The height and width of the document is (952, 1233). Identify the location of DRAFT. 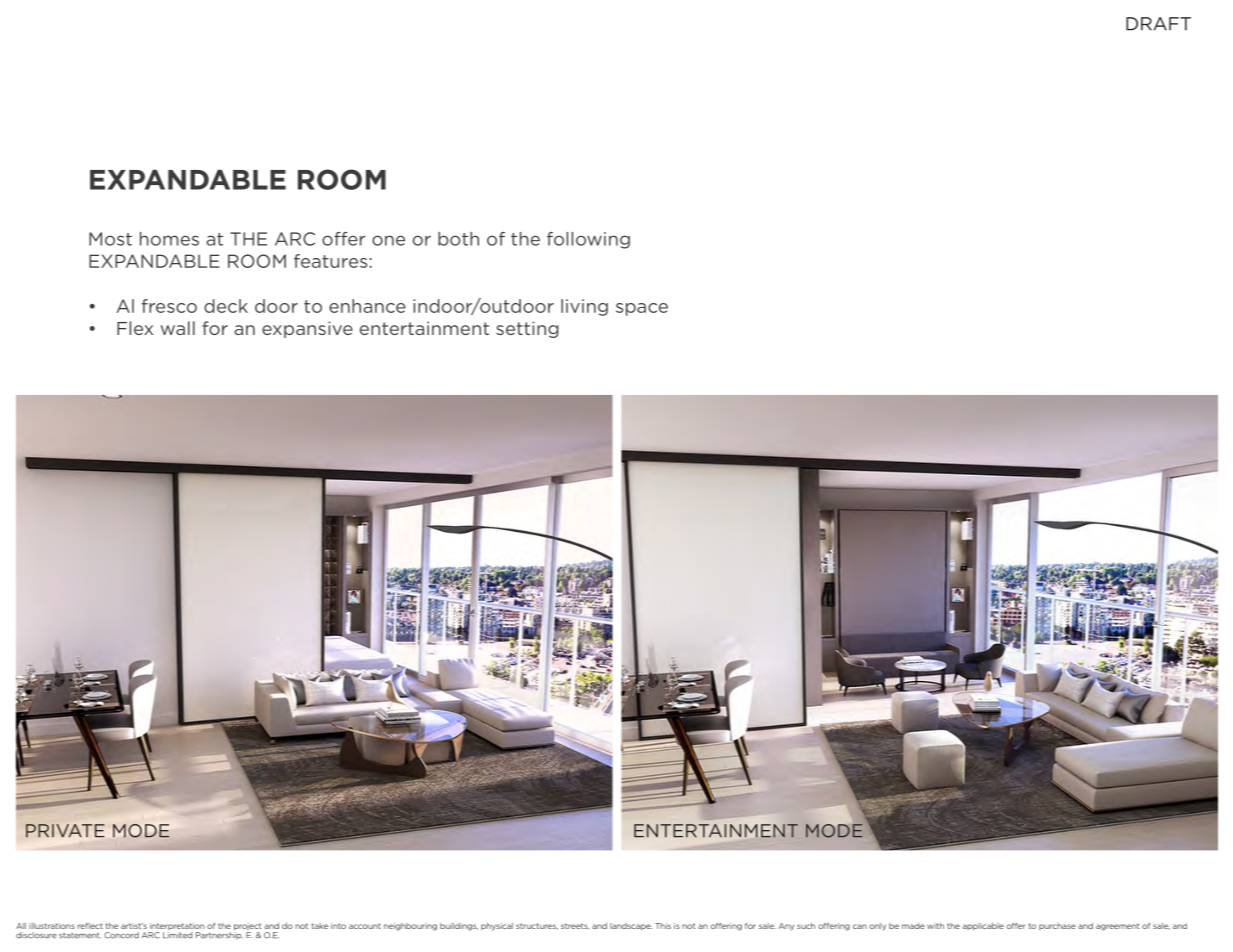
(1158, 24).
